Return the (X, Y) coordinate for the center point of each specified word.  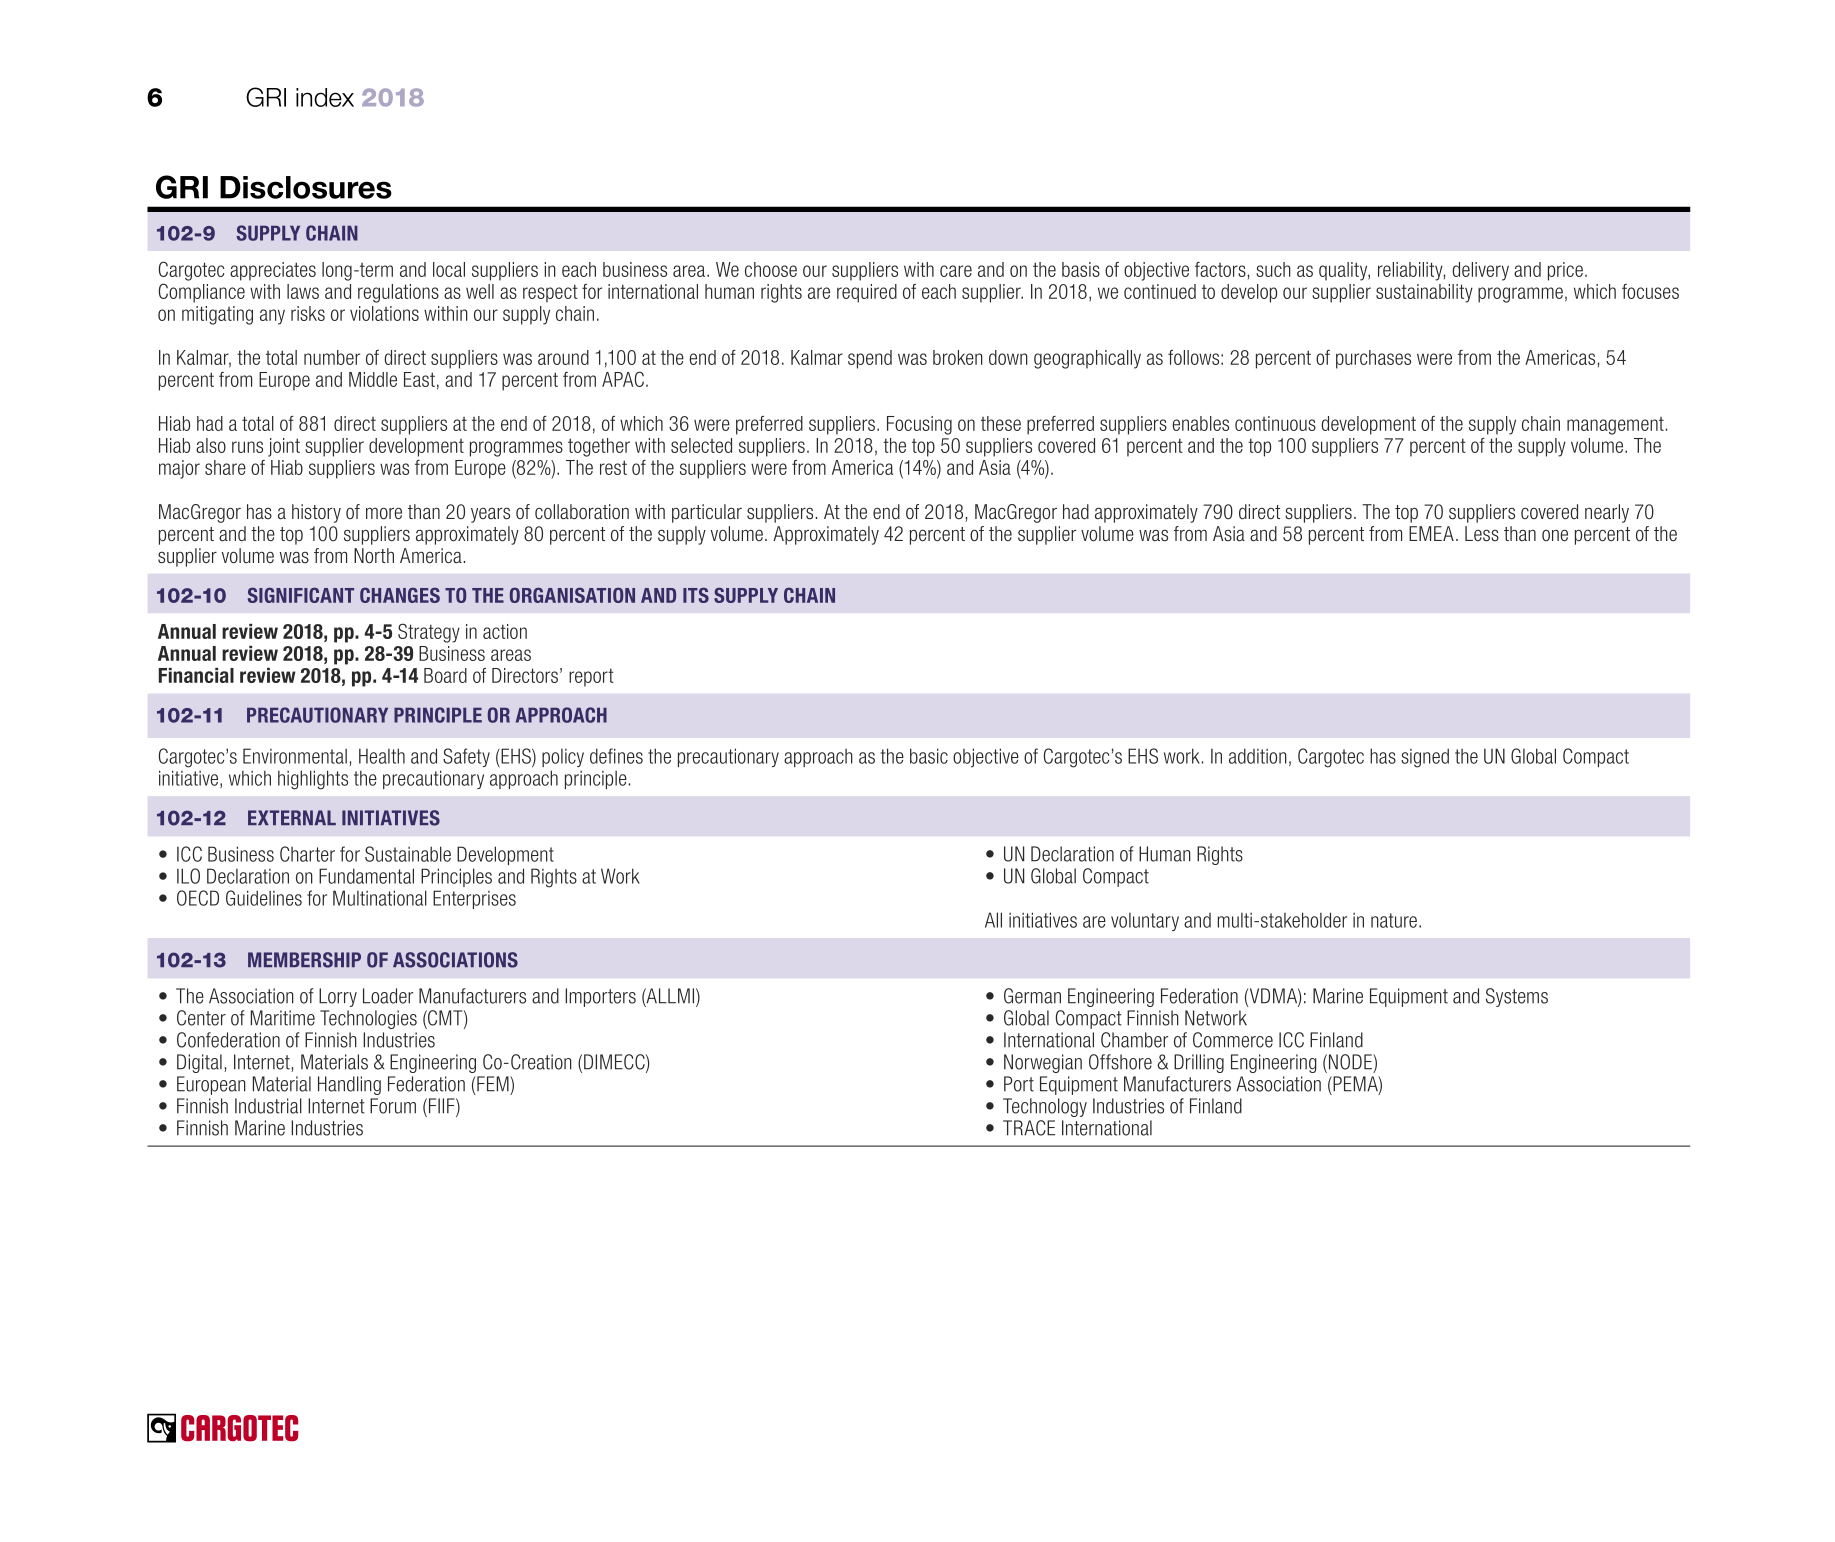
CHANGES (400, 595)
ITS (696, 595)
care (956, 271)
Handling (349, 1085)
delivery (1480, 271)
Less (1482, 534)
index (325, 97)
